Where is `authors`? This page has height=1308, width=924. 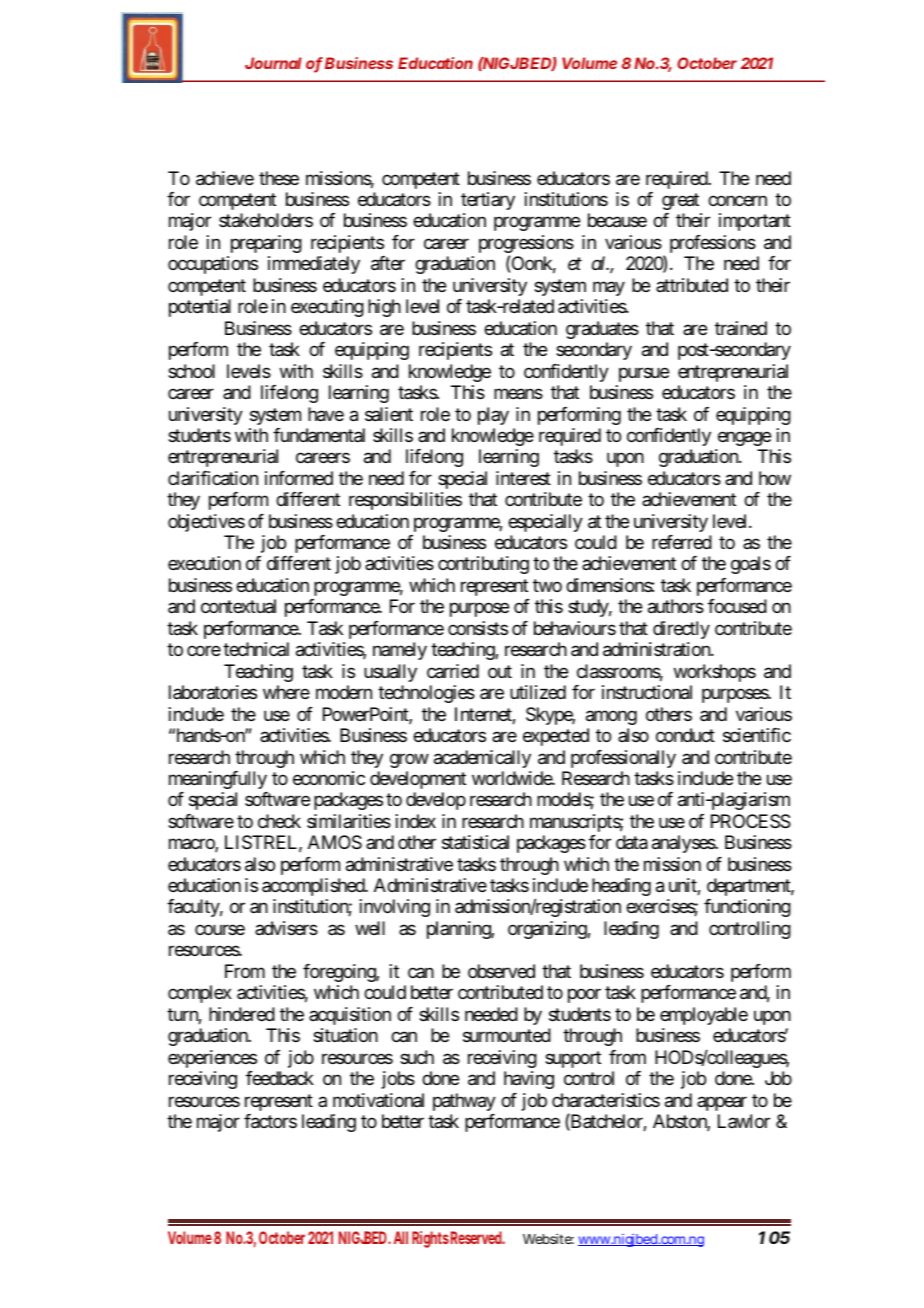
authors is located at coordinates (676, 606).
